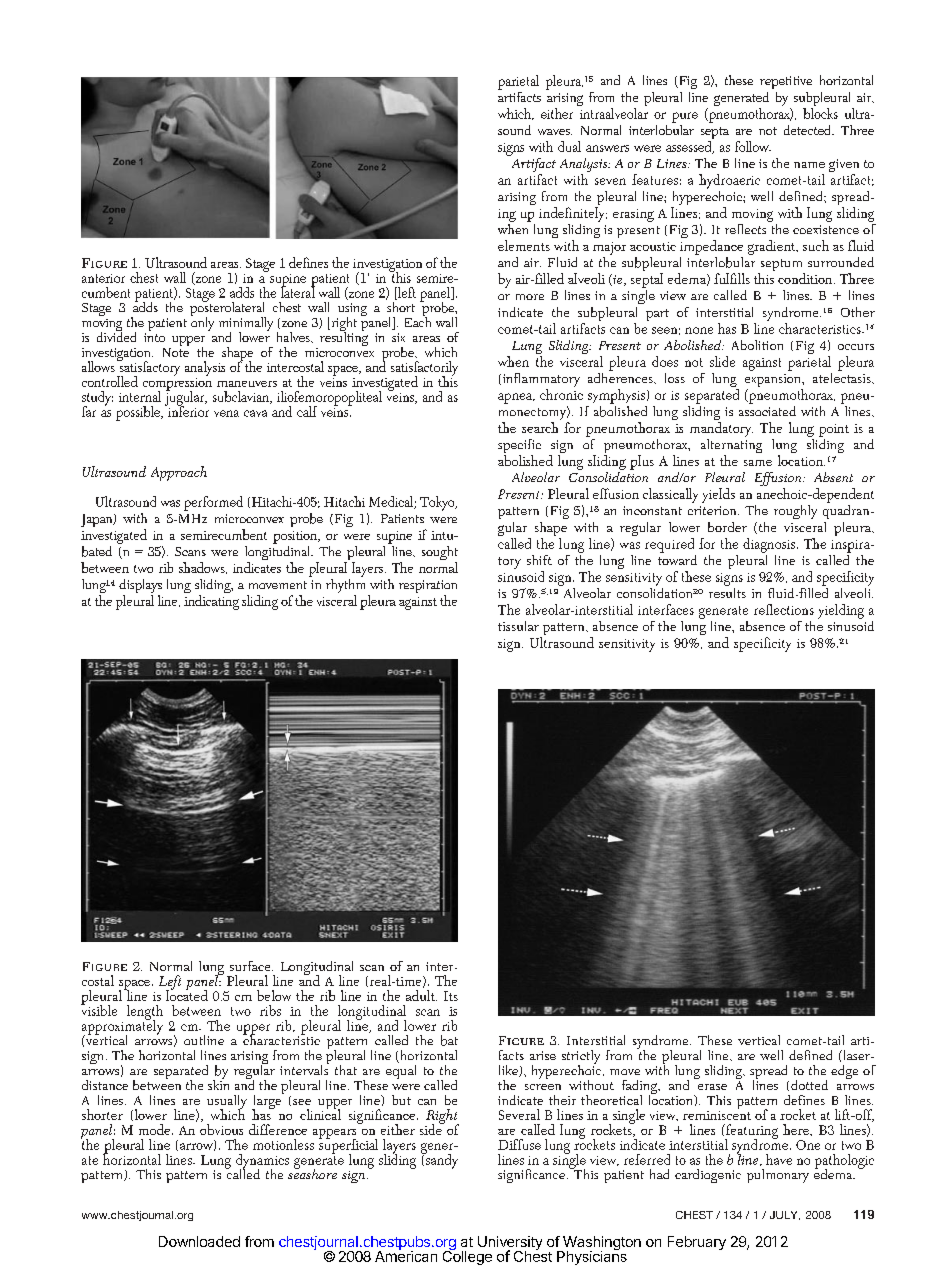 This screenshot has width=952, height=1280. What do you see at coordinates (428, 588) in the screenshot?
I see `respiration` at bounding box center [428, 588].
